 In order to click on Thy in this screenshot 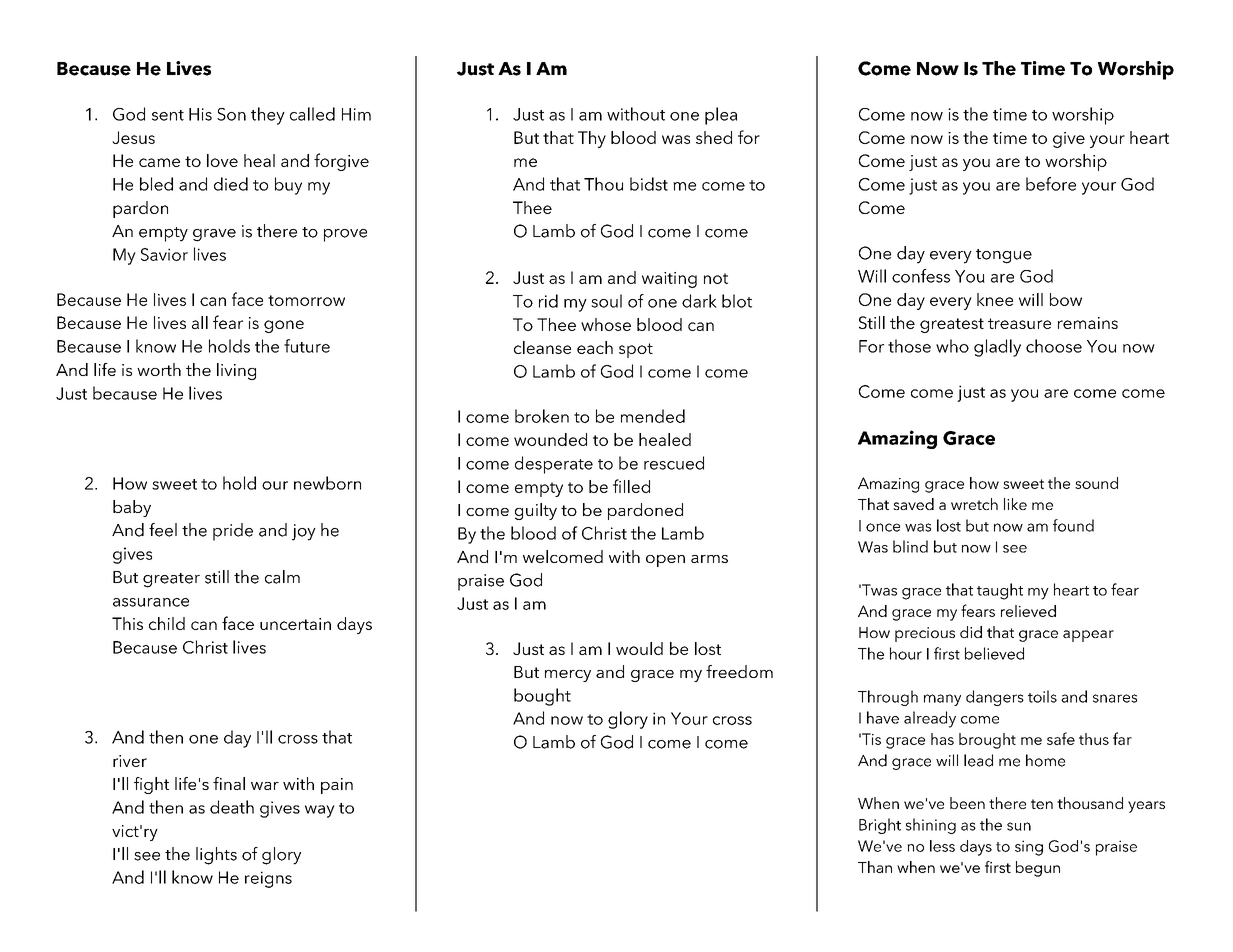, I will do `click(592, 139)`.
